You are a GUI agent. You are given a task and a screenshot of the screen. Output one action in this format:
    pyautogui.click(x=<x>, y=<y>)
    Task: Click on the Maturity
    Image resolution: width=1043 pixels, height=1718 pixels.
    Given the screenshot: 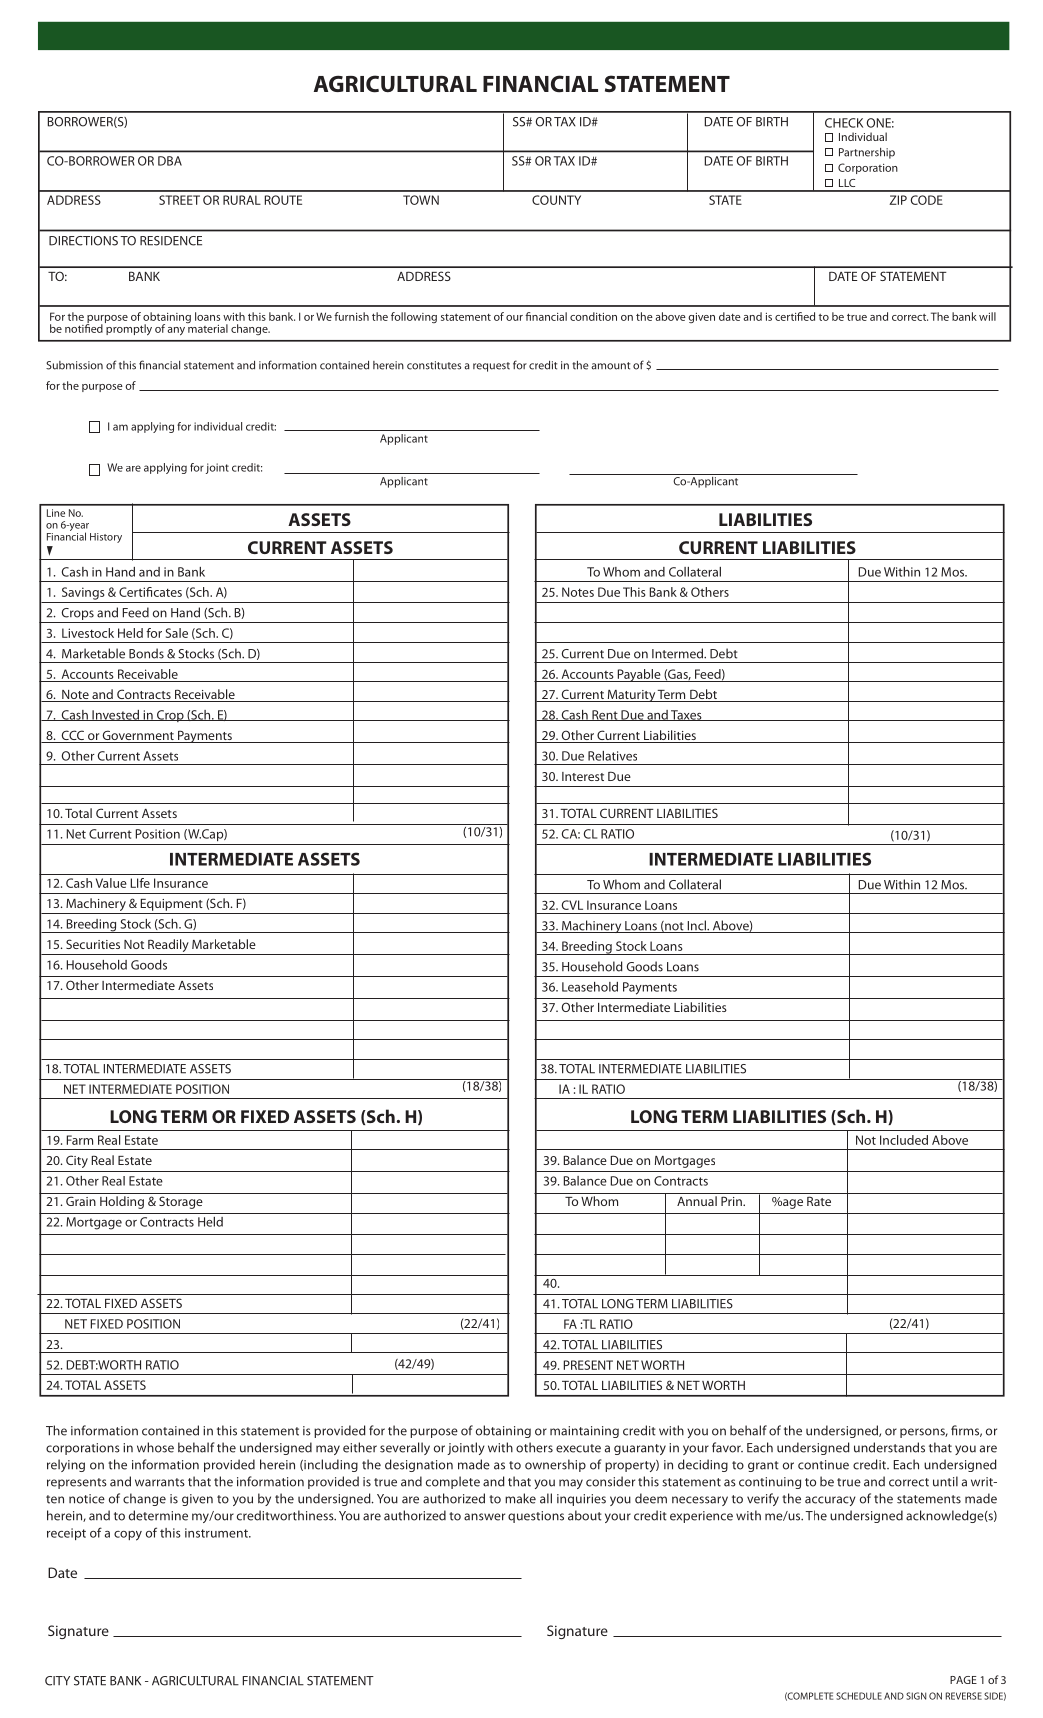 What is the action you would take?
    pyautogui.click(x=631, y=696)
